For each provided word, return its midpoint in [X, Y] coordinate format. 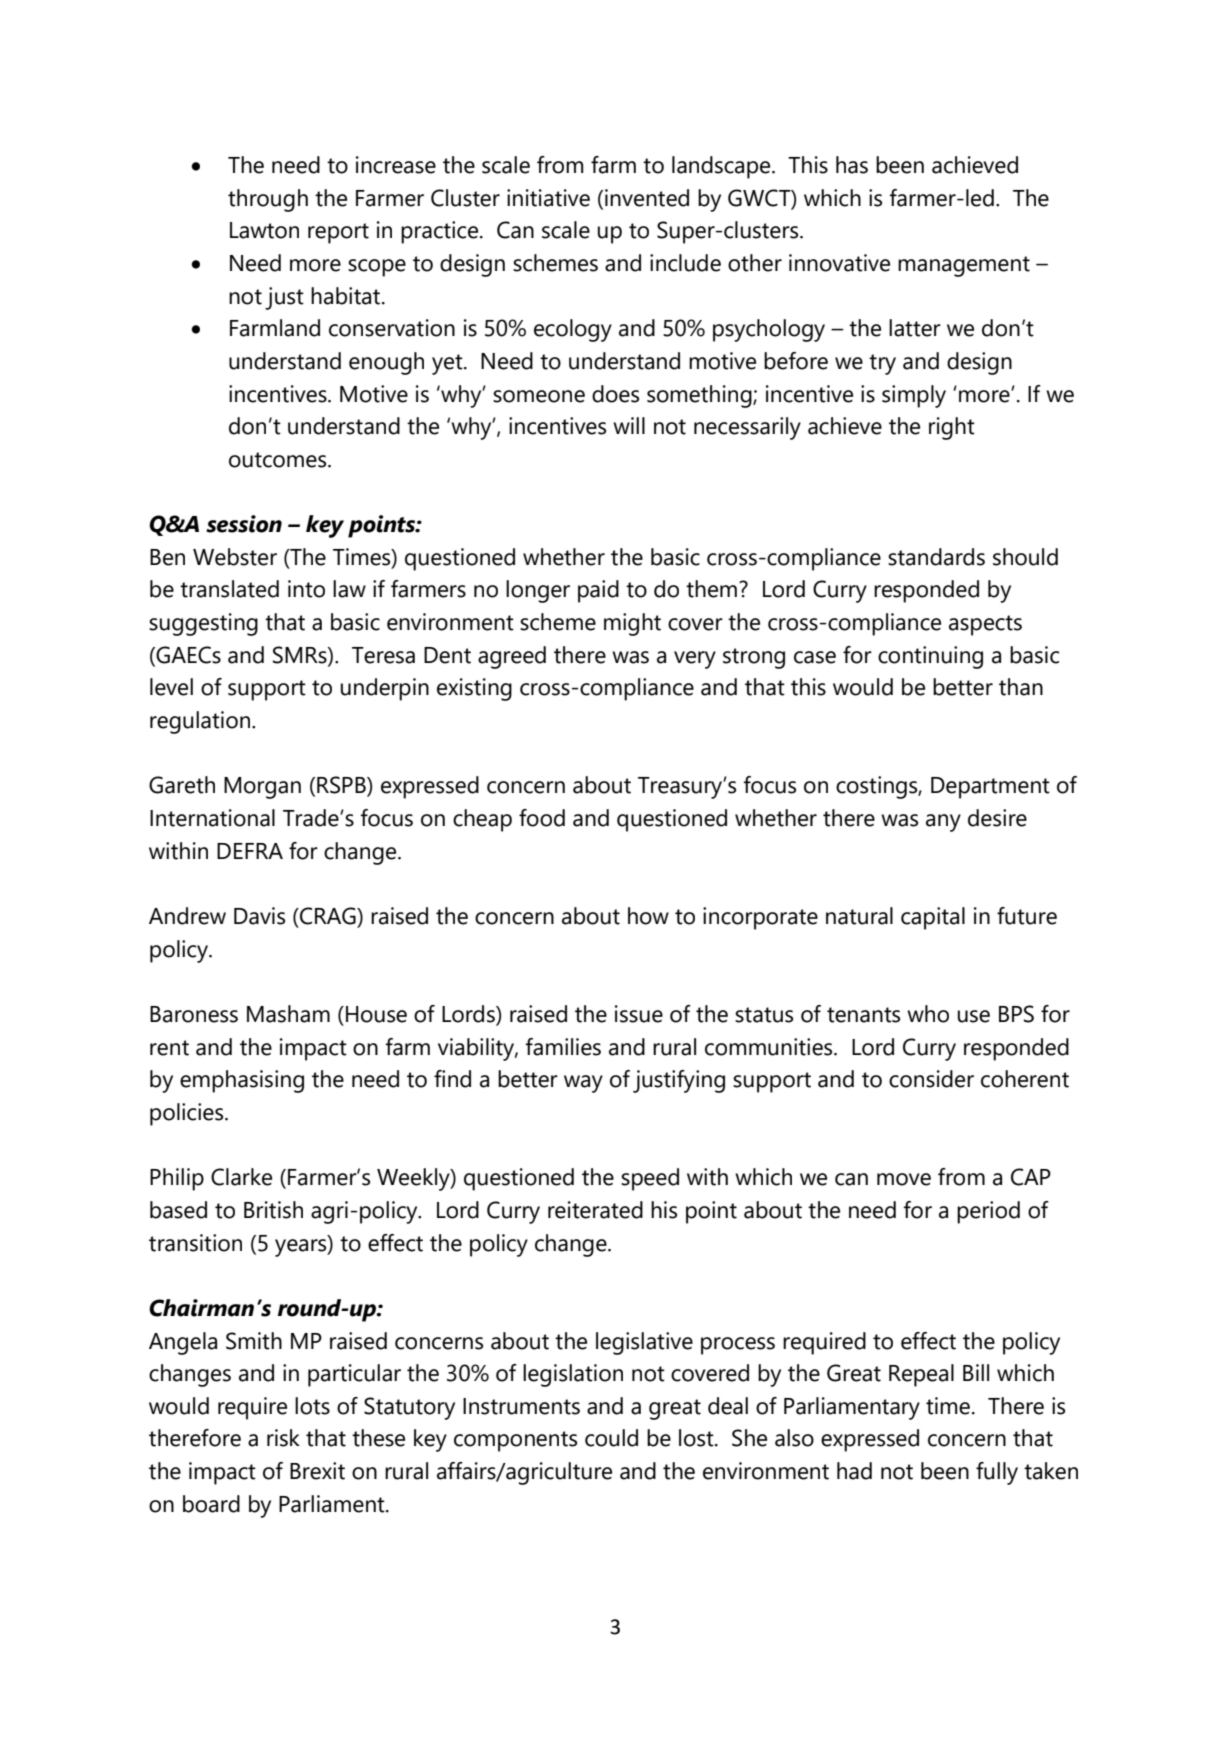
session [244, 524]
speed [650, 1179]
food [542, 818]
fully [997, 1473]
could [611, 1438]
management [964, 266]
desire [997, 818]
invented [647, 198]
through [268, 200]
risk [283, 1438]
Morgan [262, 788]
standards [936, 557]
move [904, 1179]
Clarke [241, 1177]
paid [598, 591]
